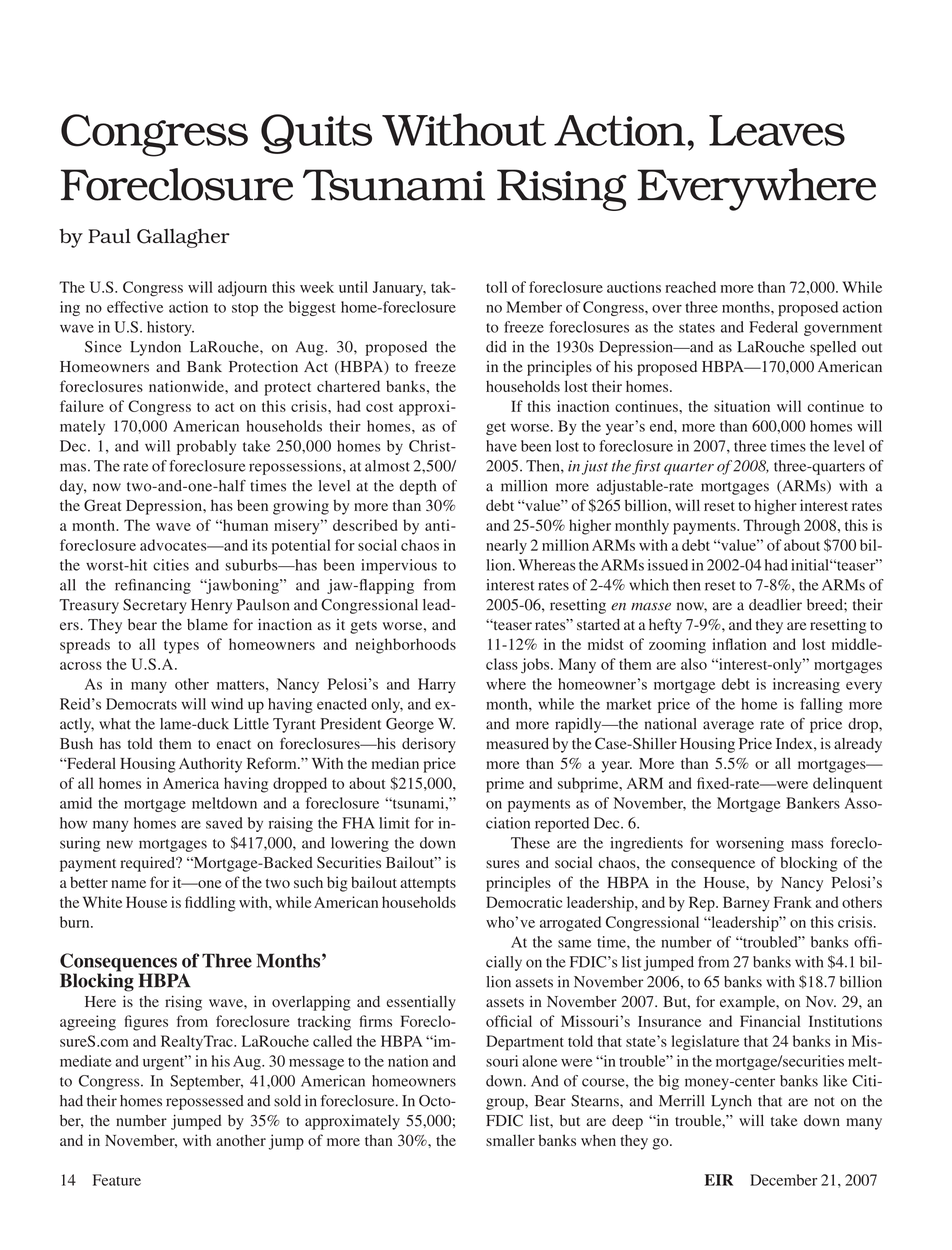  Describe the element at coordinates (316, 134) in the page. I see `Quits` at that location.
